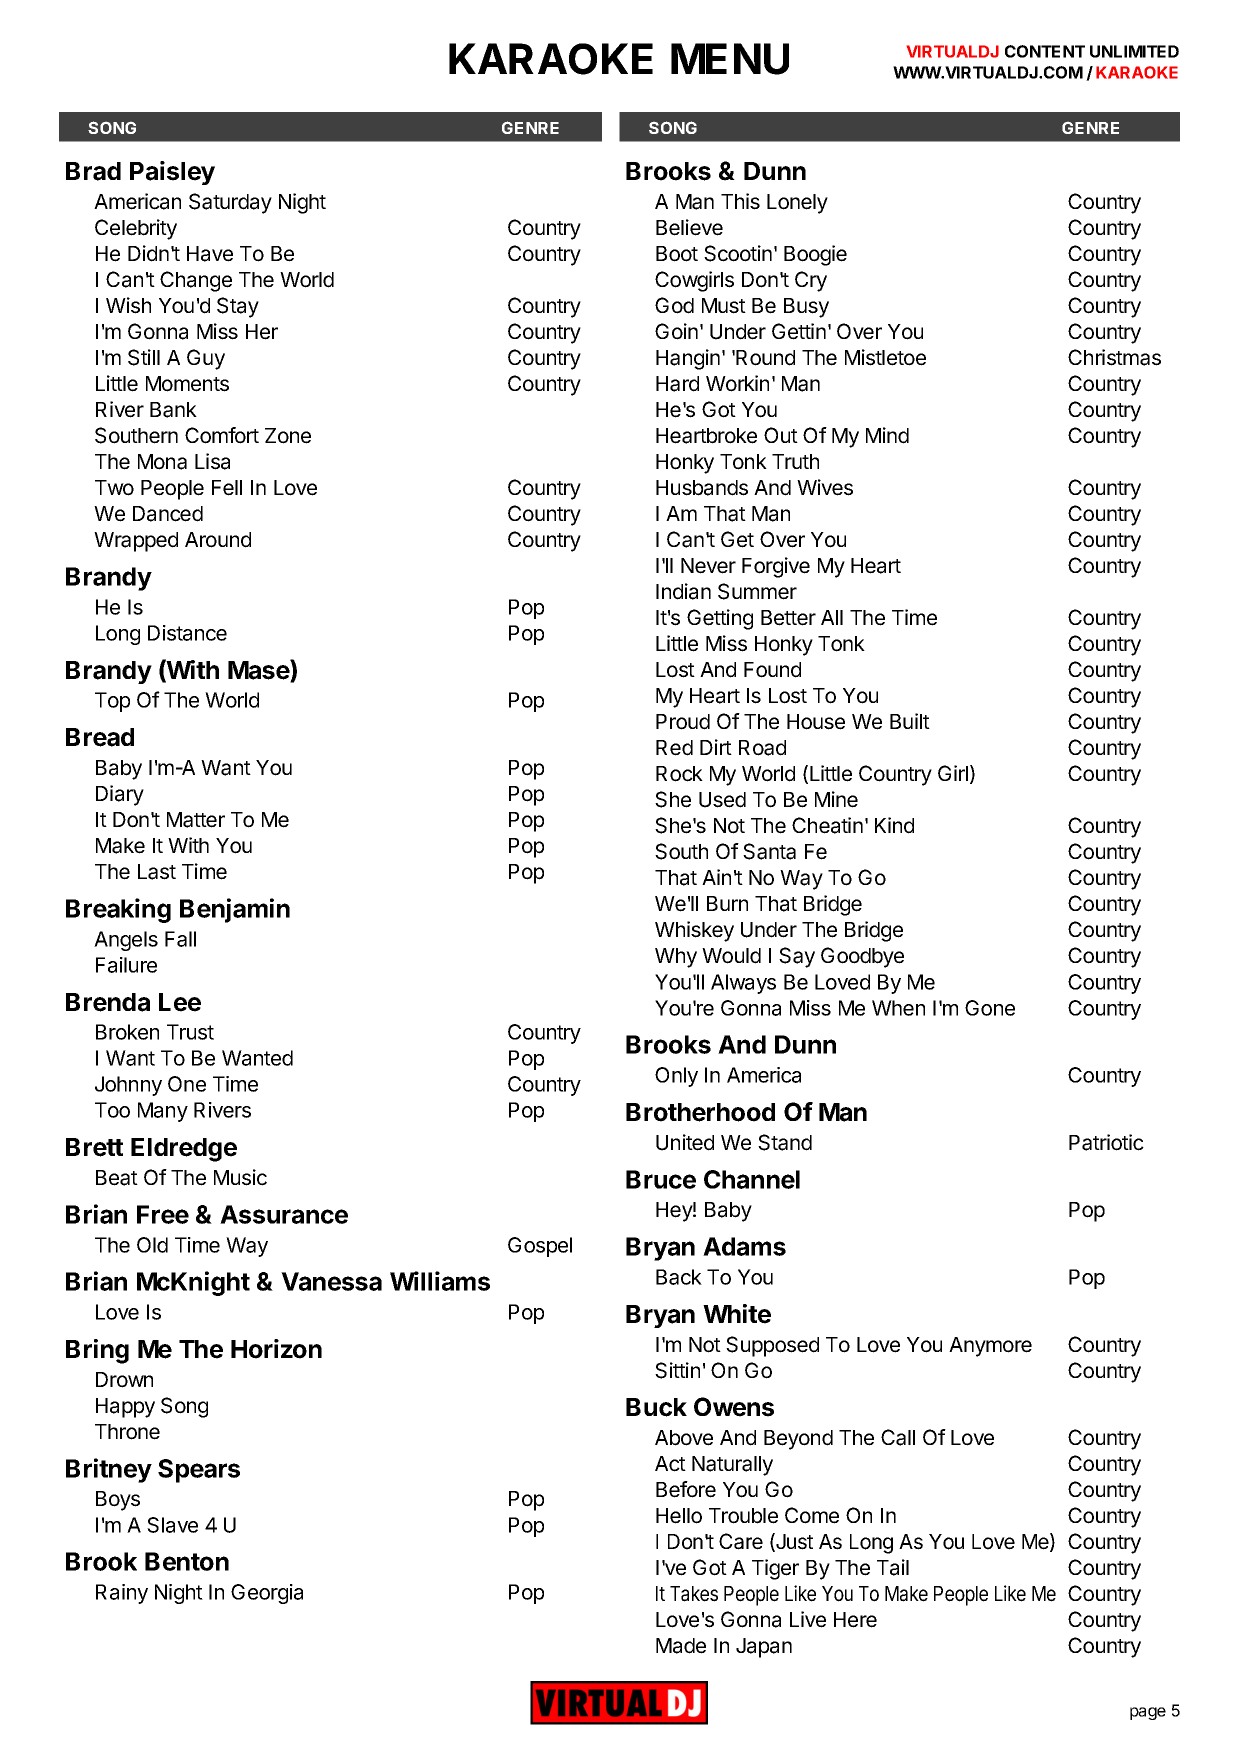 This page has width=1239, height=1752. I want to click on MENU, so click(730, 59).
